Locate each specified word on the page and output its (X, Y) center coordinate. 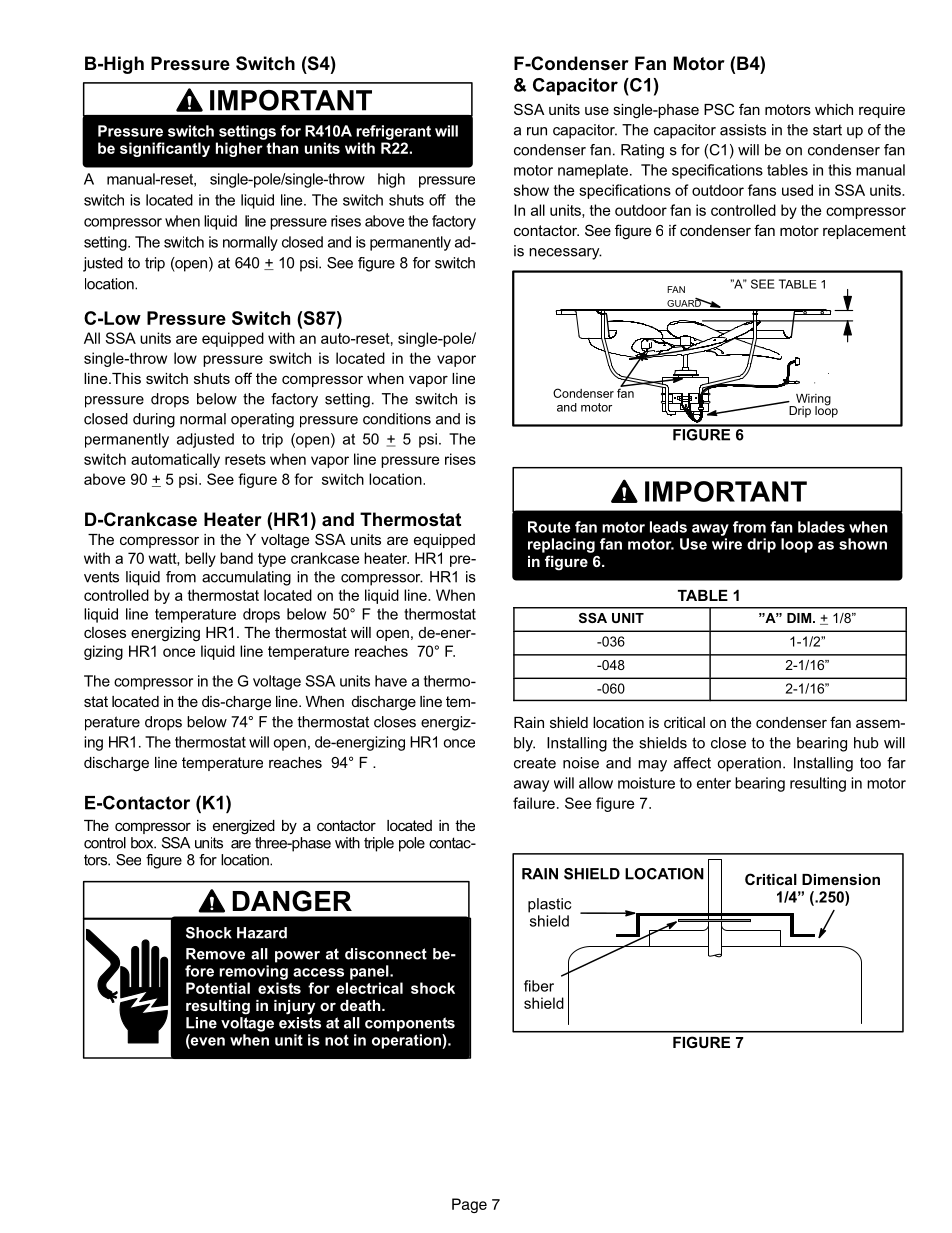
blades (821, 527)
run (537, 131)
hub (866, 743)
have (391, 681)
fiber (539, 986)
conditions (397, 419)
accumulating (246, 578)
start (827, 130)
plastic (549, 905)
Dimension (841, 879)
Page (469, 1205)
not (337, 1040)
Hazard (262, 933)
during (154, 420)
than (282, 148)
